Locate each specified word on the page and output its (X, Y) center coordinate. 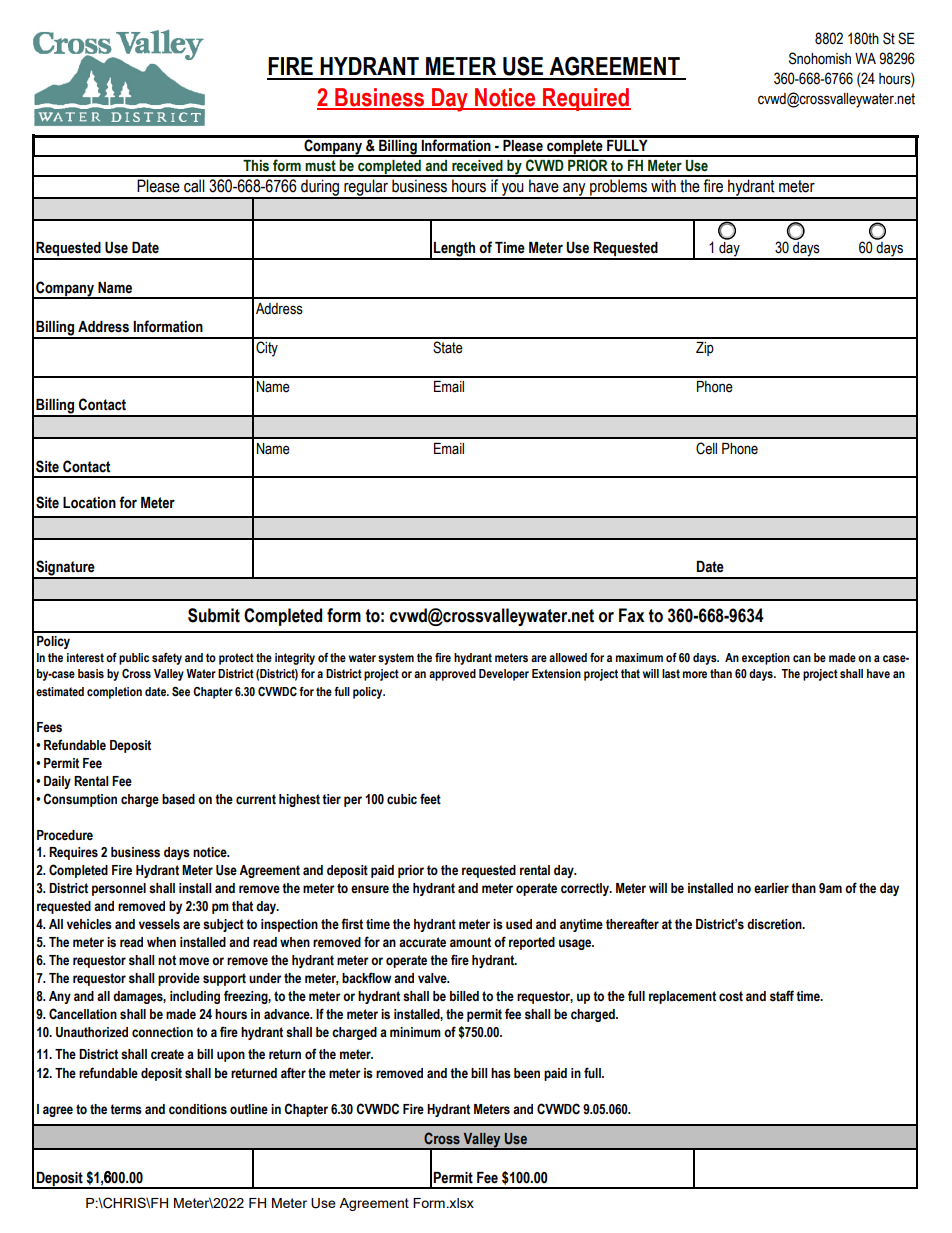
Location (89, 503)
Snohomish (820, 58)
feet (430, 799)
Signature (65, 569)
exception (766, 659)
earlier (771, 888)
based (178, 799)
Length (454, 250)
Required (586, 99)
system (396, 659)
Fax (632, 615)
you (513, 190)
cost (731, 996)
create (167, 1054)
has (501, 1073)
